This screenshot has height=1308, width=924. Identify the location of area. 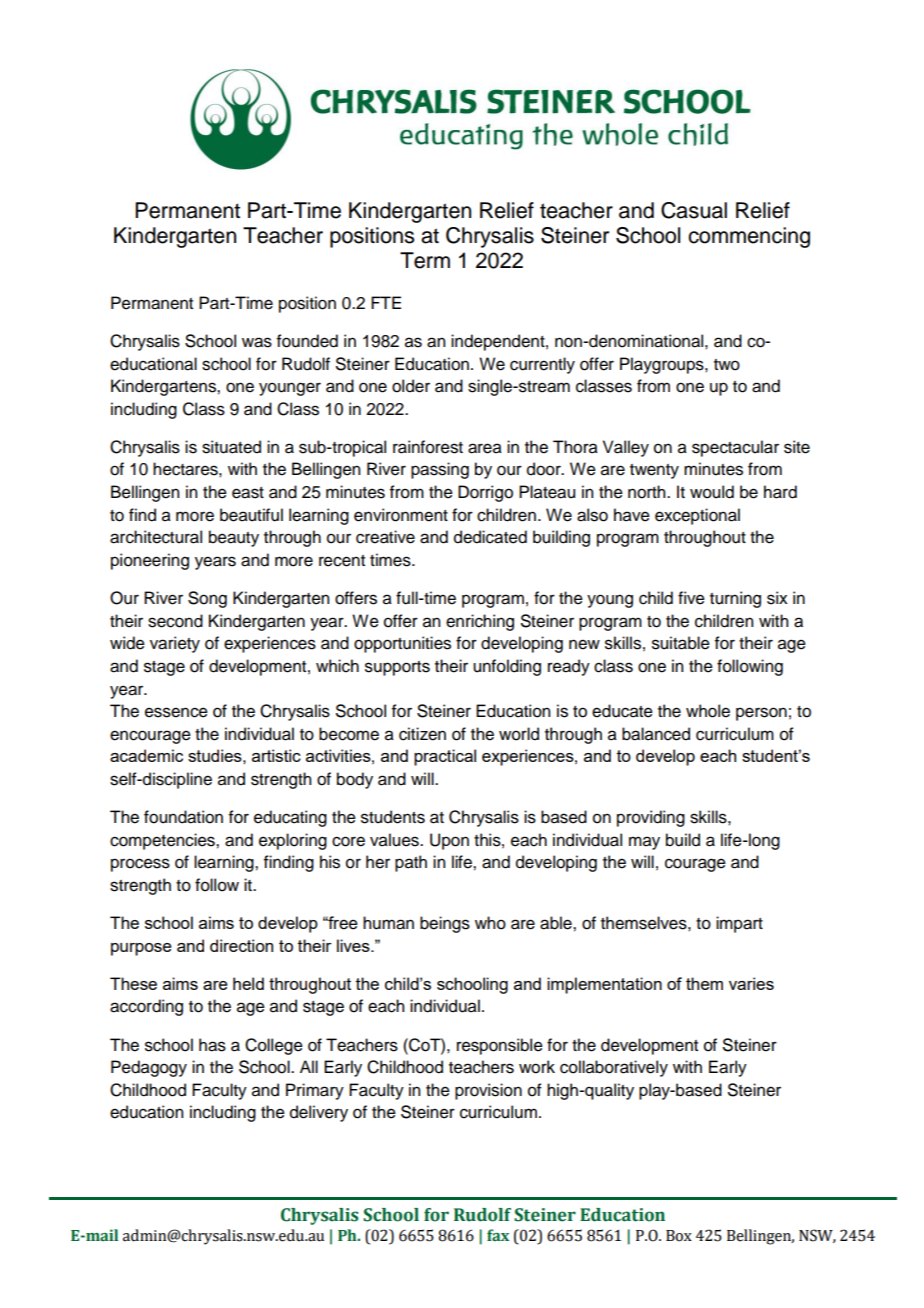
(485, 448).
